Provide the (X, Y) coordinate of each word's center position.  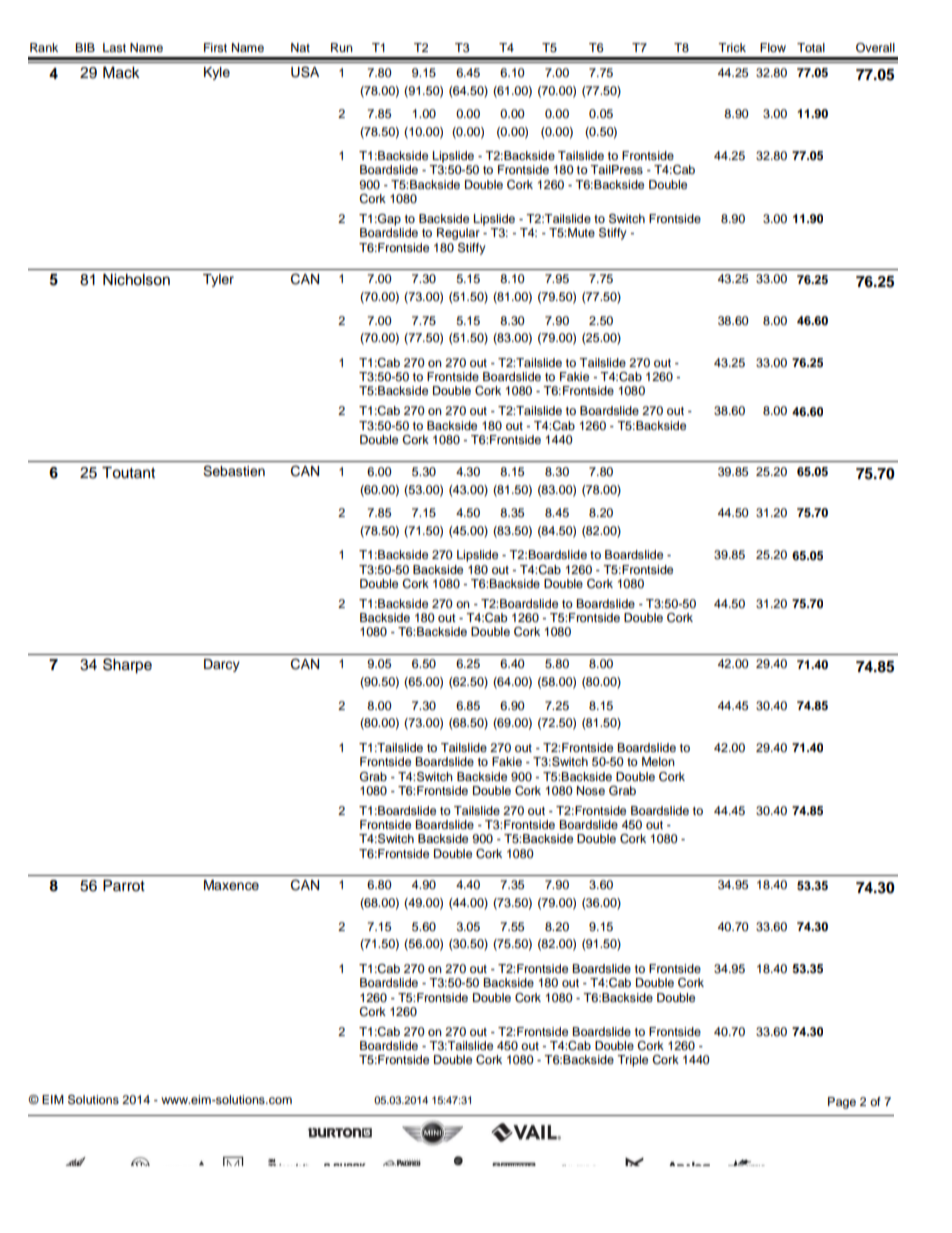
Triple (632, 1061)
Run (342, 47)
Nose (591, 790)
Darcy (222, 665)
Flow (773, 47)
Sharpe (127, 666)
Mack (121, 73)
